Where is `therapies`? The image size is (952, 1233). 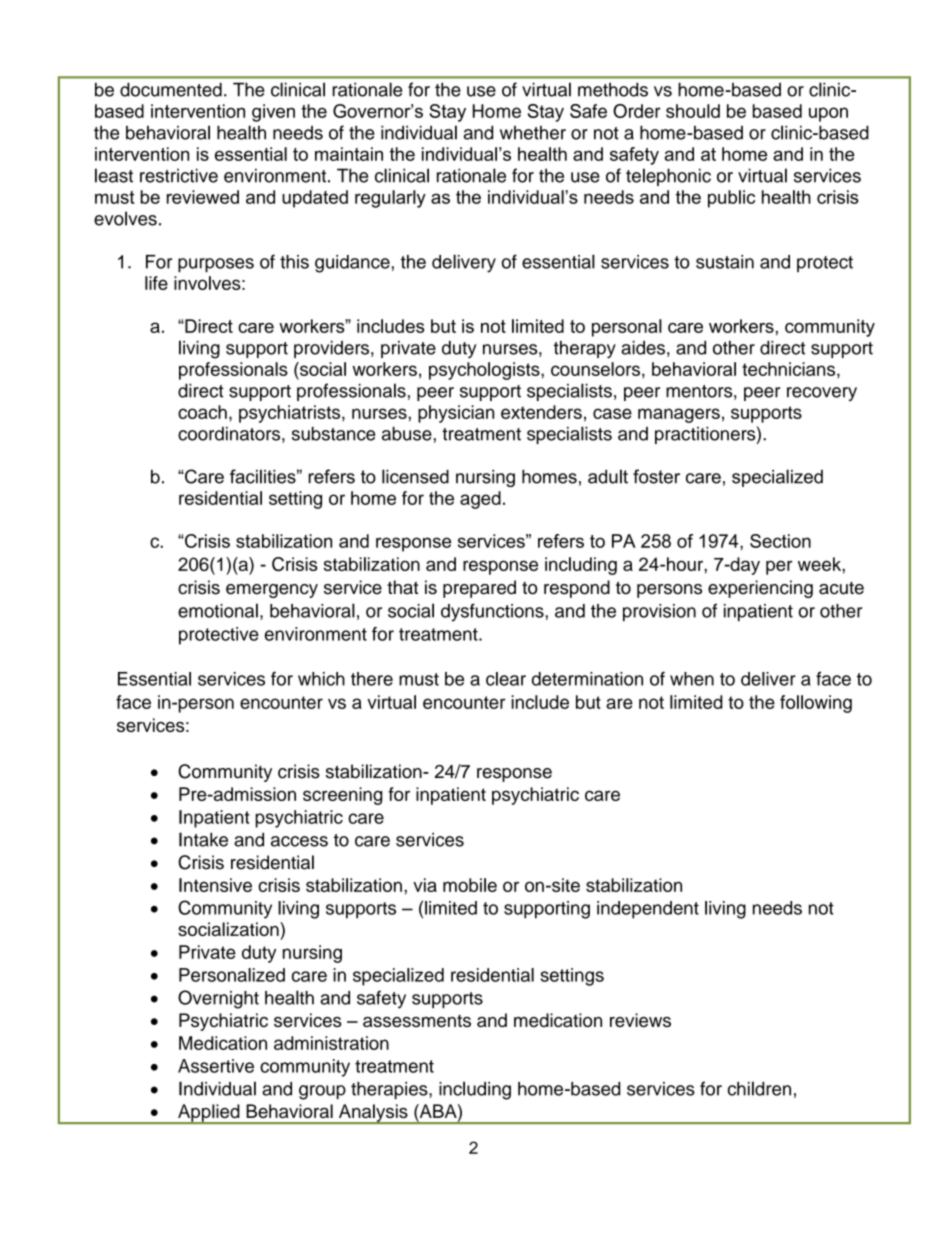
therapies is located at coordinates (390, 1090).
